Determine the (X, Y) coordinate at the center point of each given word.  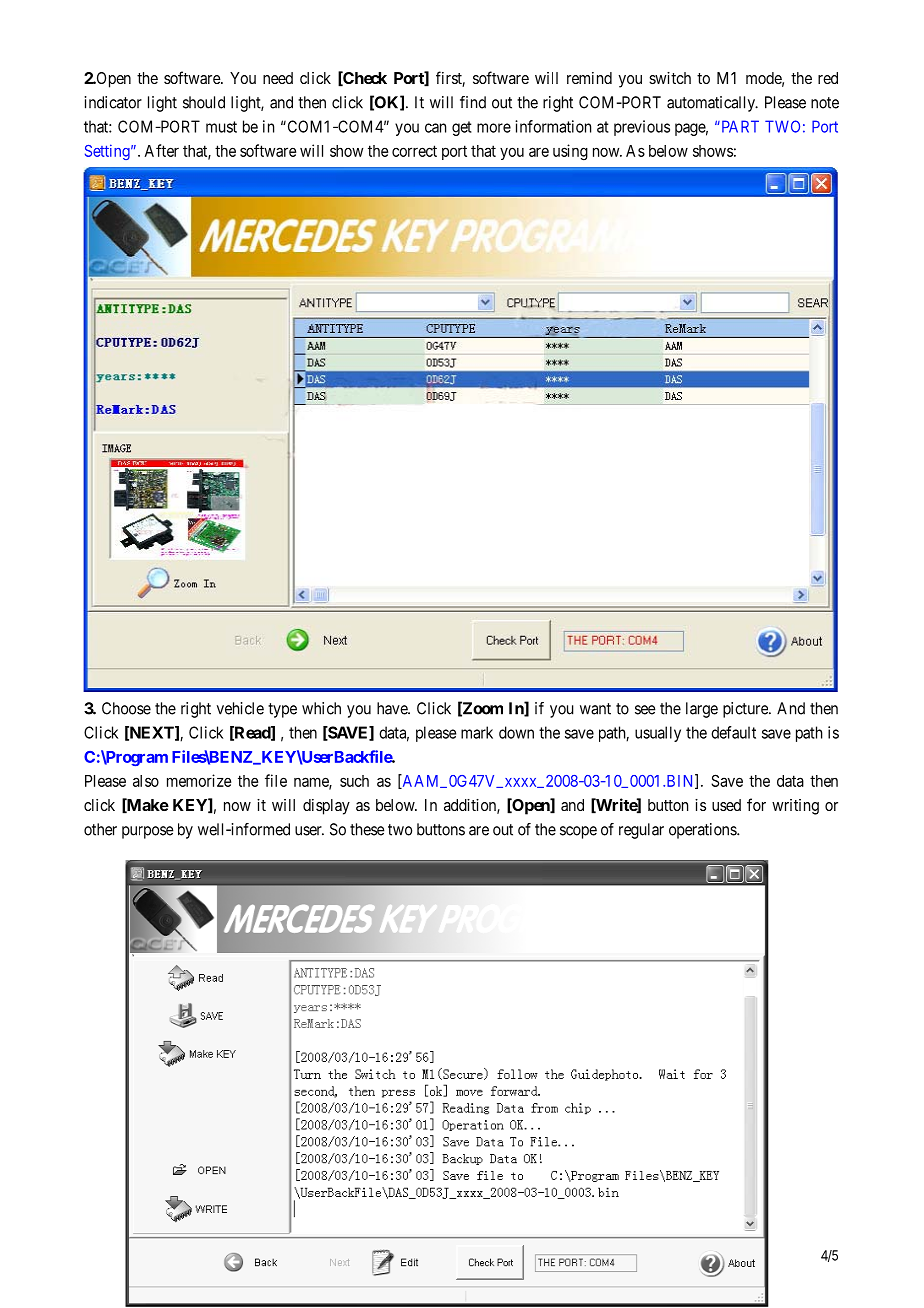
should (204, 102)
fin (469, 102)
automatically (712, 104)
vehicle (240, 708)
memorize (199, 780)
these (367, 829)
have (393, 708)
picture (746, 710)
